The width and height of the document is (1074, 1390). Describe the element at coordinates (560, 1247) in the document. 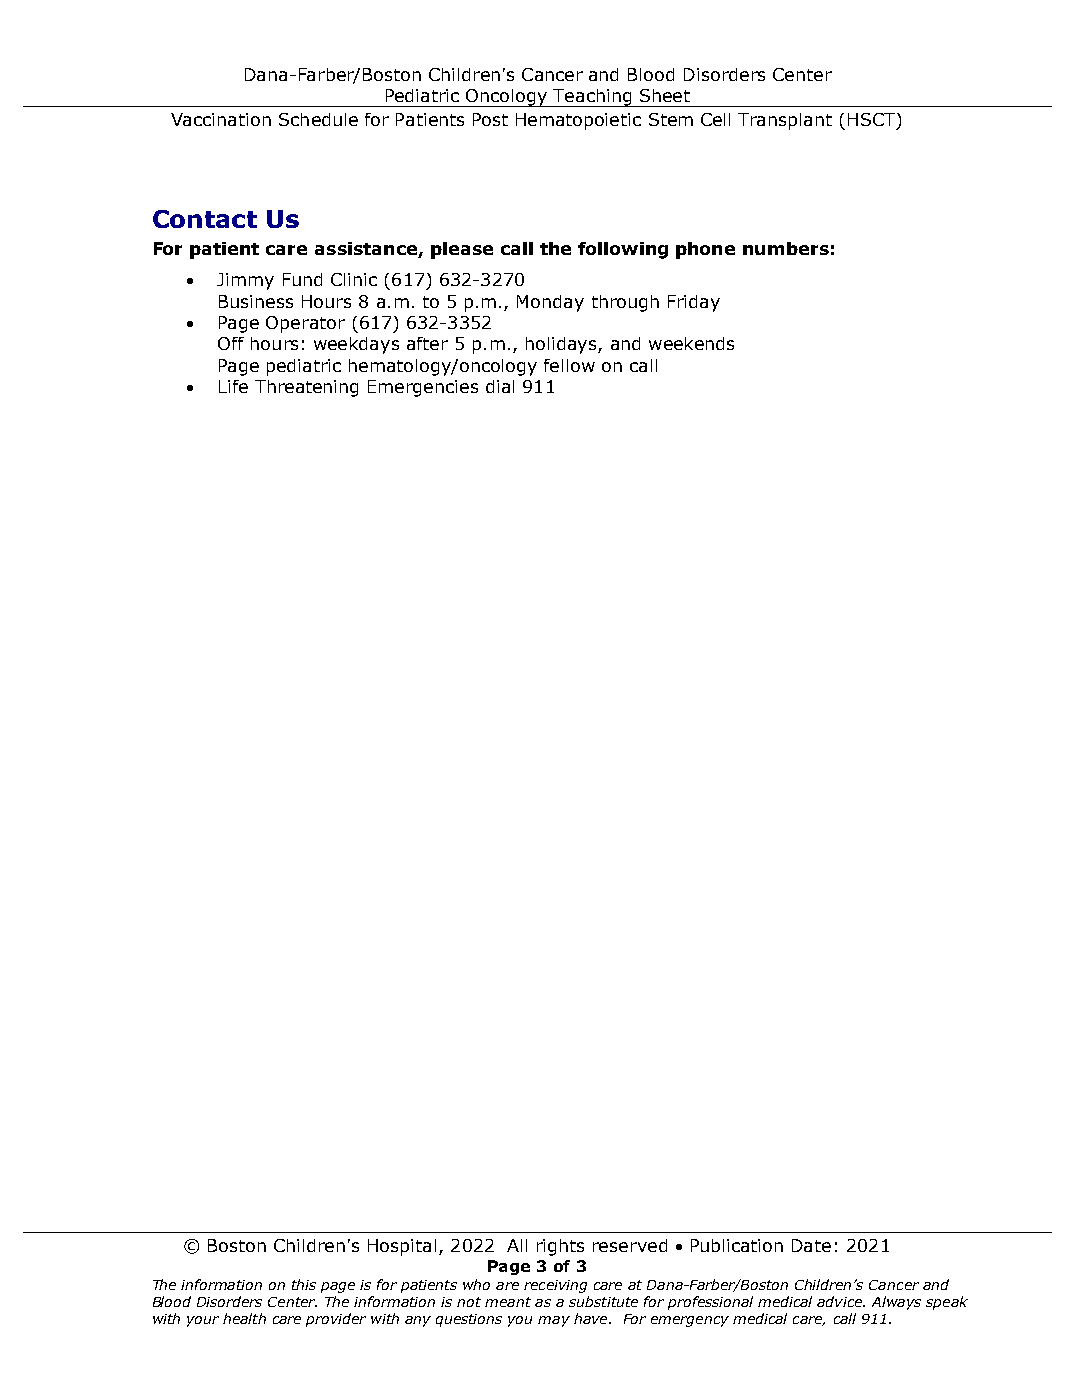

I see `rights` at that location.
